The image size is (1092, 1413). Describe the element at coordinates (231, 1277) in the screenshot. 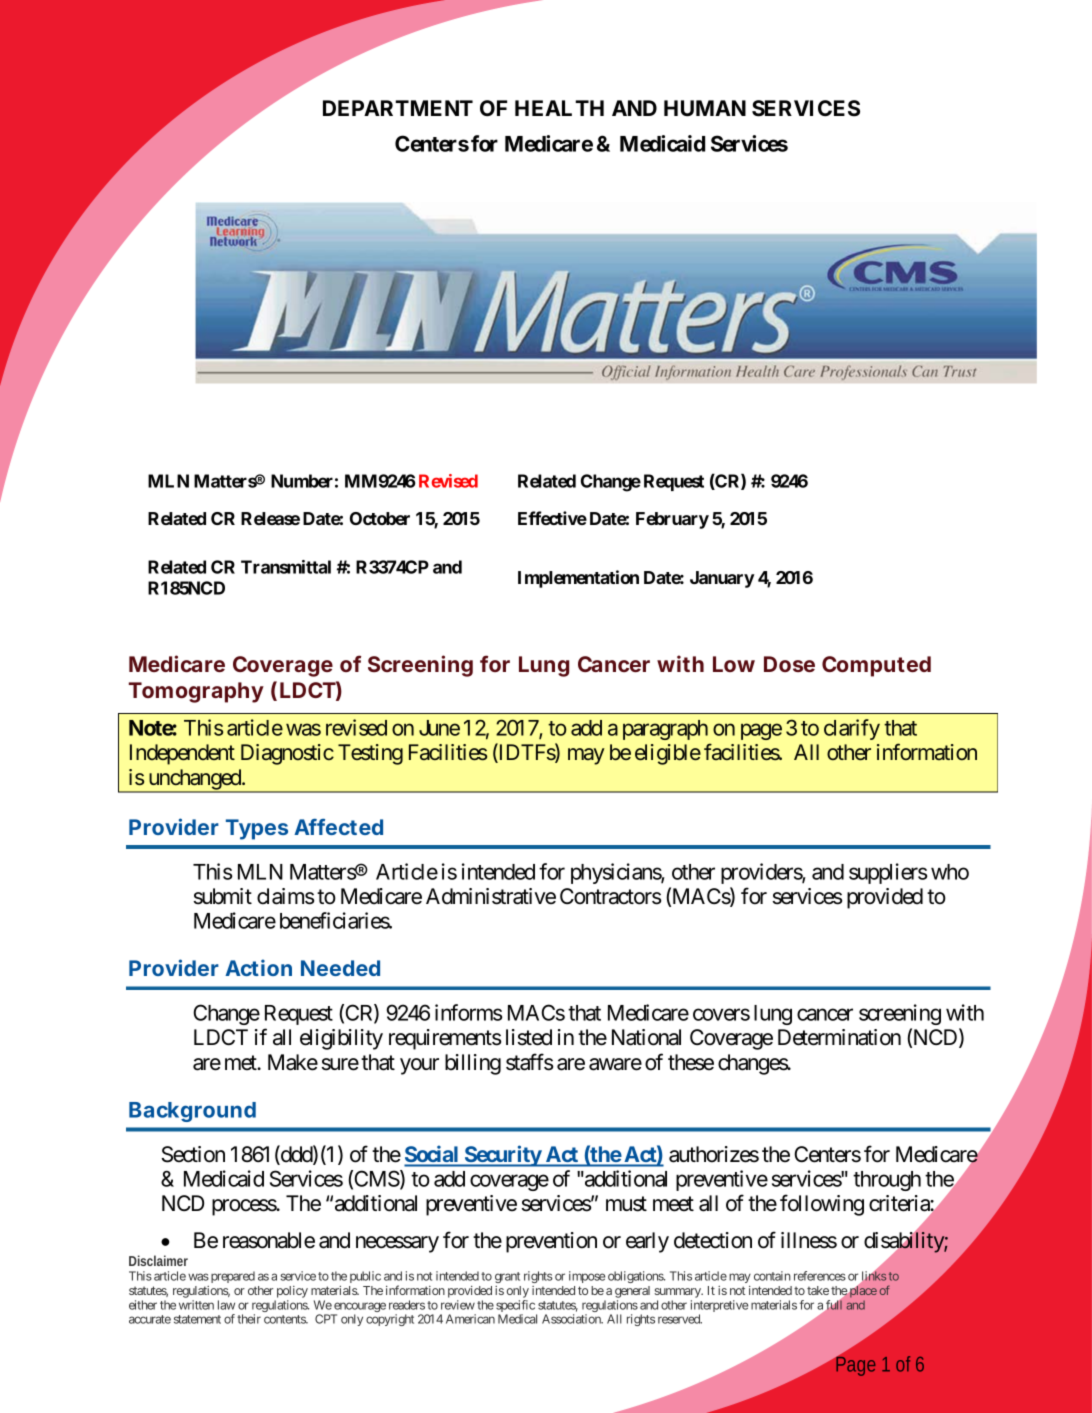

I see `prepared` at that location.
